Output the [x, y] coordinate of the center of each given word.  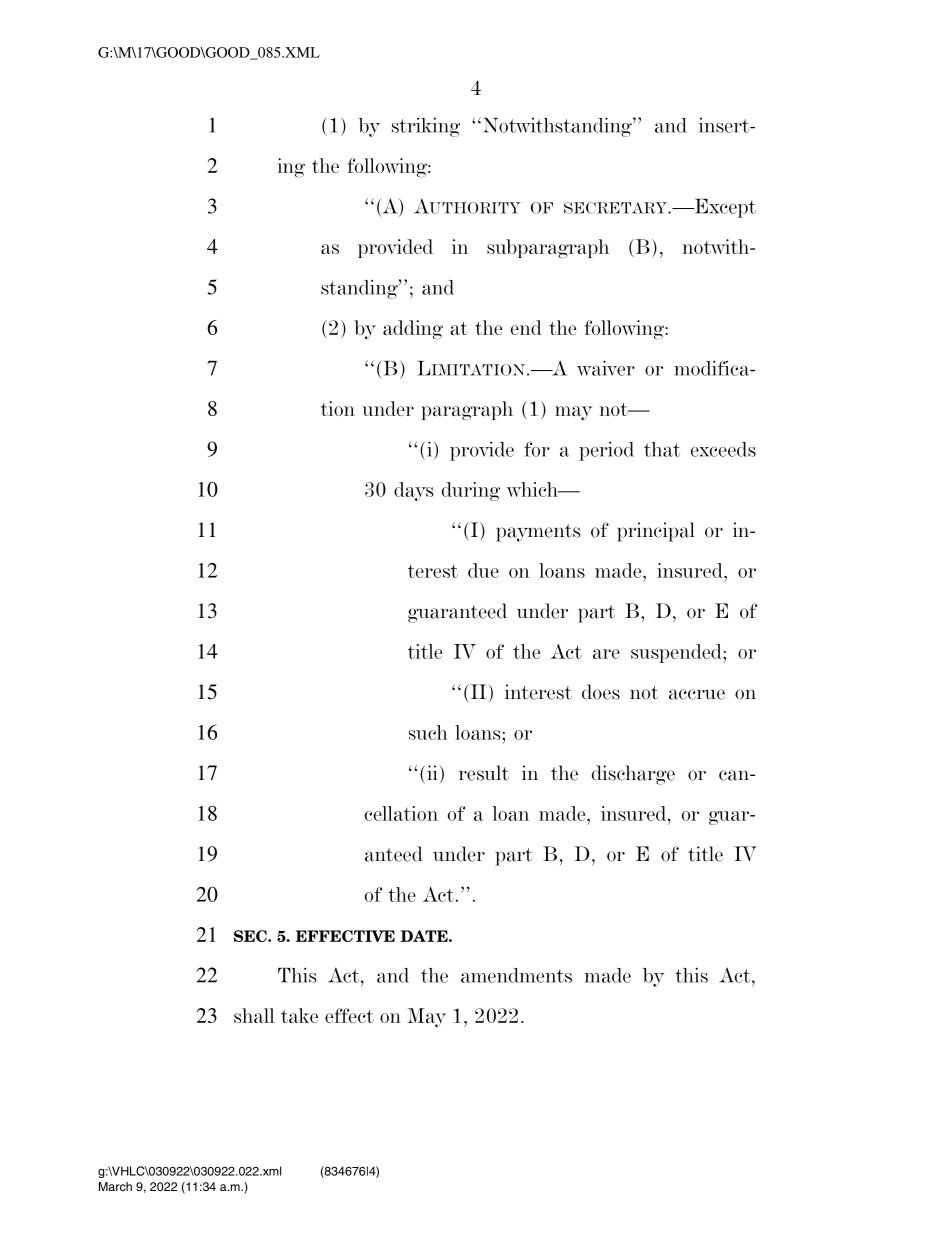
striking [426, 127]
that [662, 449]
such [428, 732]
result [484, 773]
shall [254, 1015]
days [414, 491]
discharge [633, 775]
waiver [606, 368]
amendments [516, 975]
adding [413, 330]
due [483, 570]
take [299, 1015]
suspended [677, 653]
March [115, 1186]
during [471, 491]
